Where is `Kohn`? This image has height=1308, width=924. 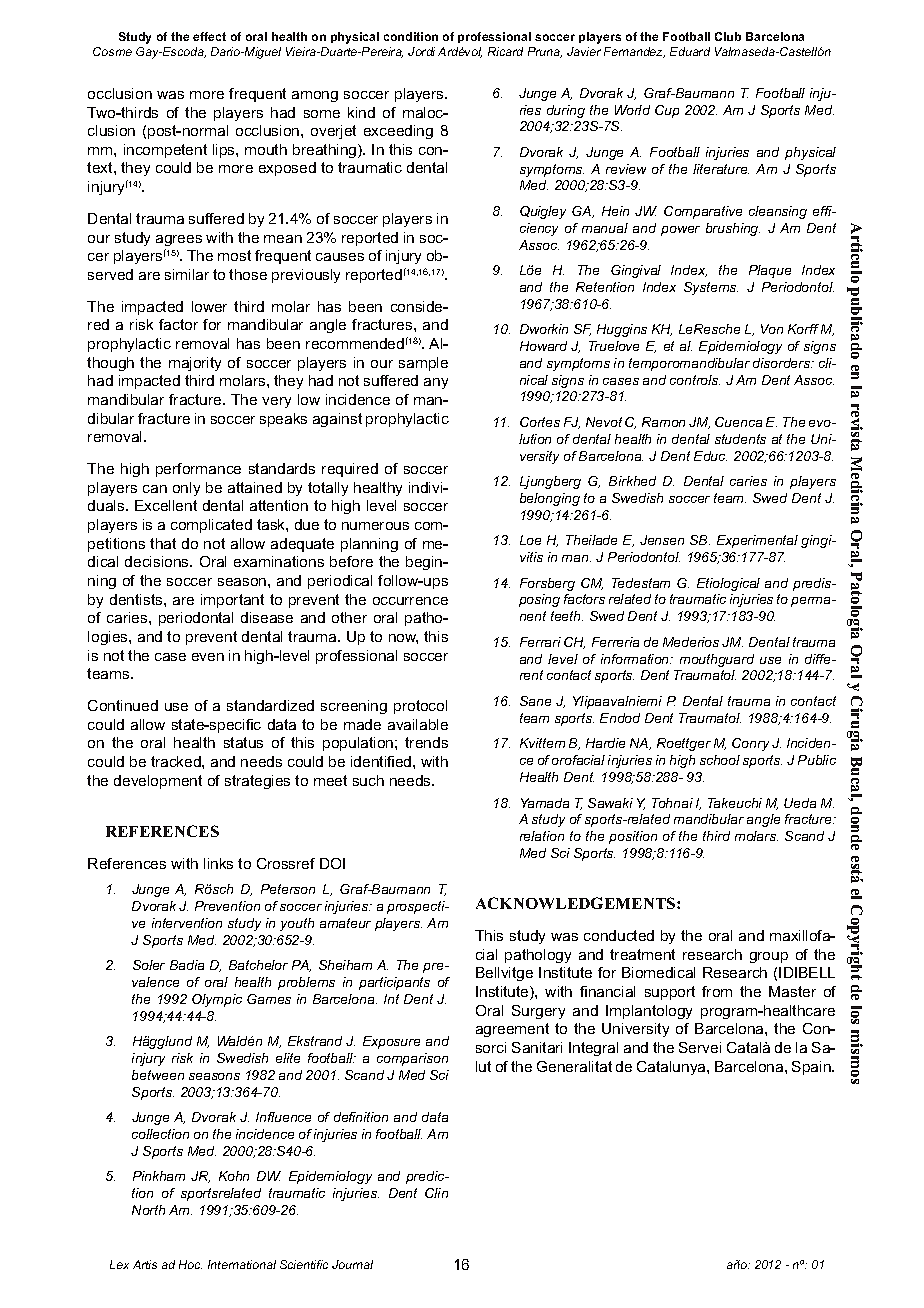 Kohn is located at coordinates (234, 1176).
